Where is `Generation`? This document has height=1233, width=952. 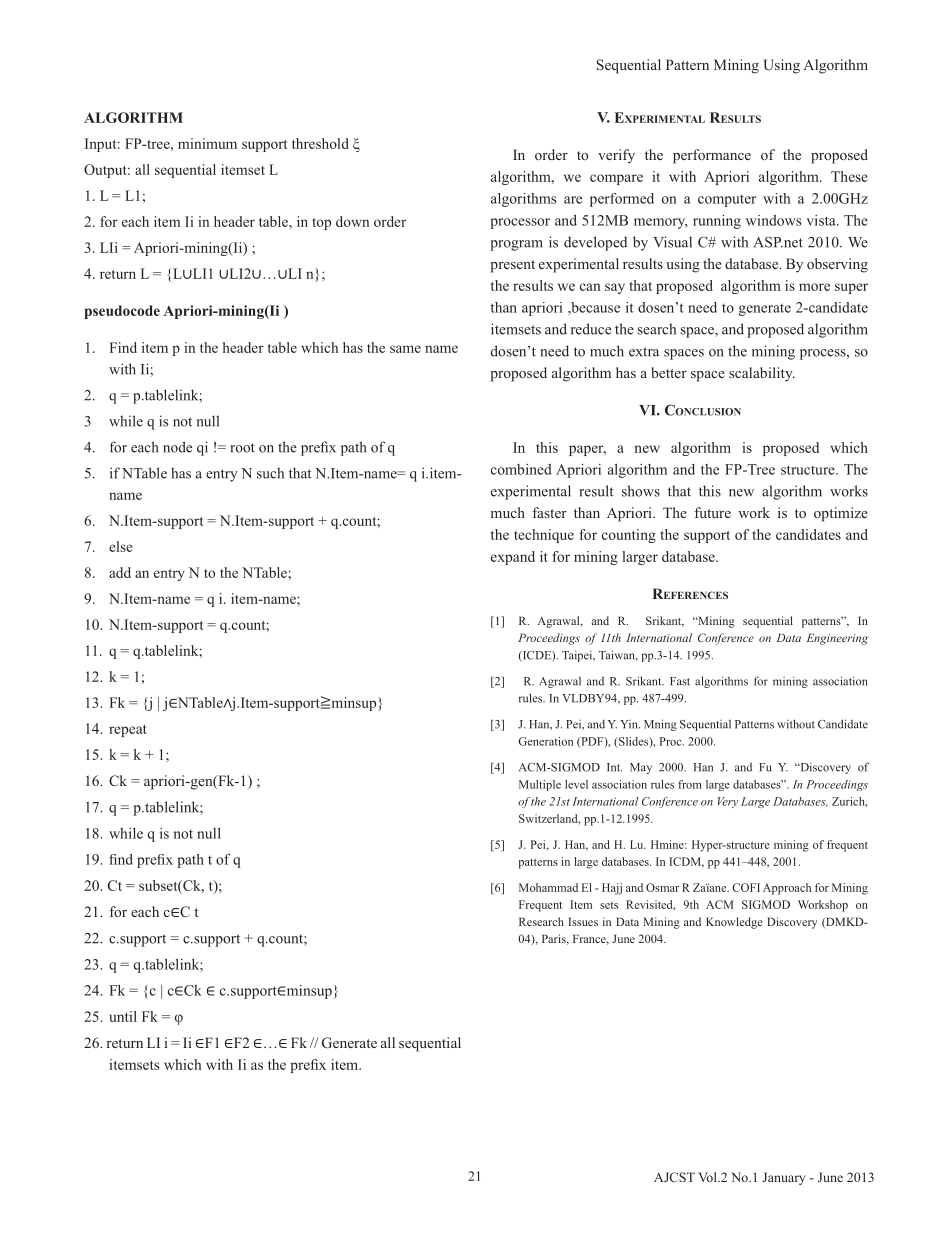
Generation is located at coordinates (545, 741).
